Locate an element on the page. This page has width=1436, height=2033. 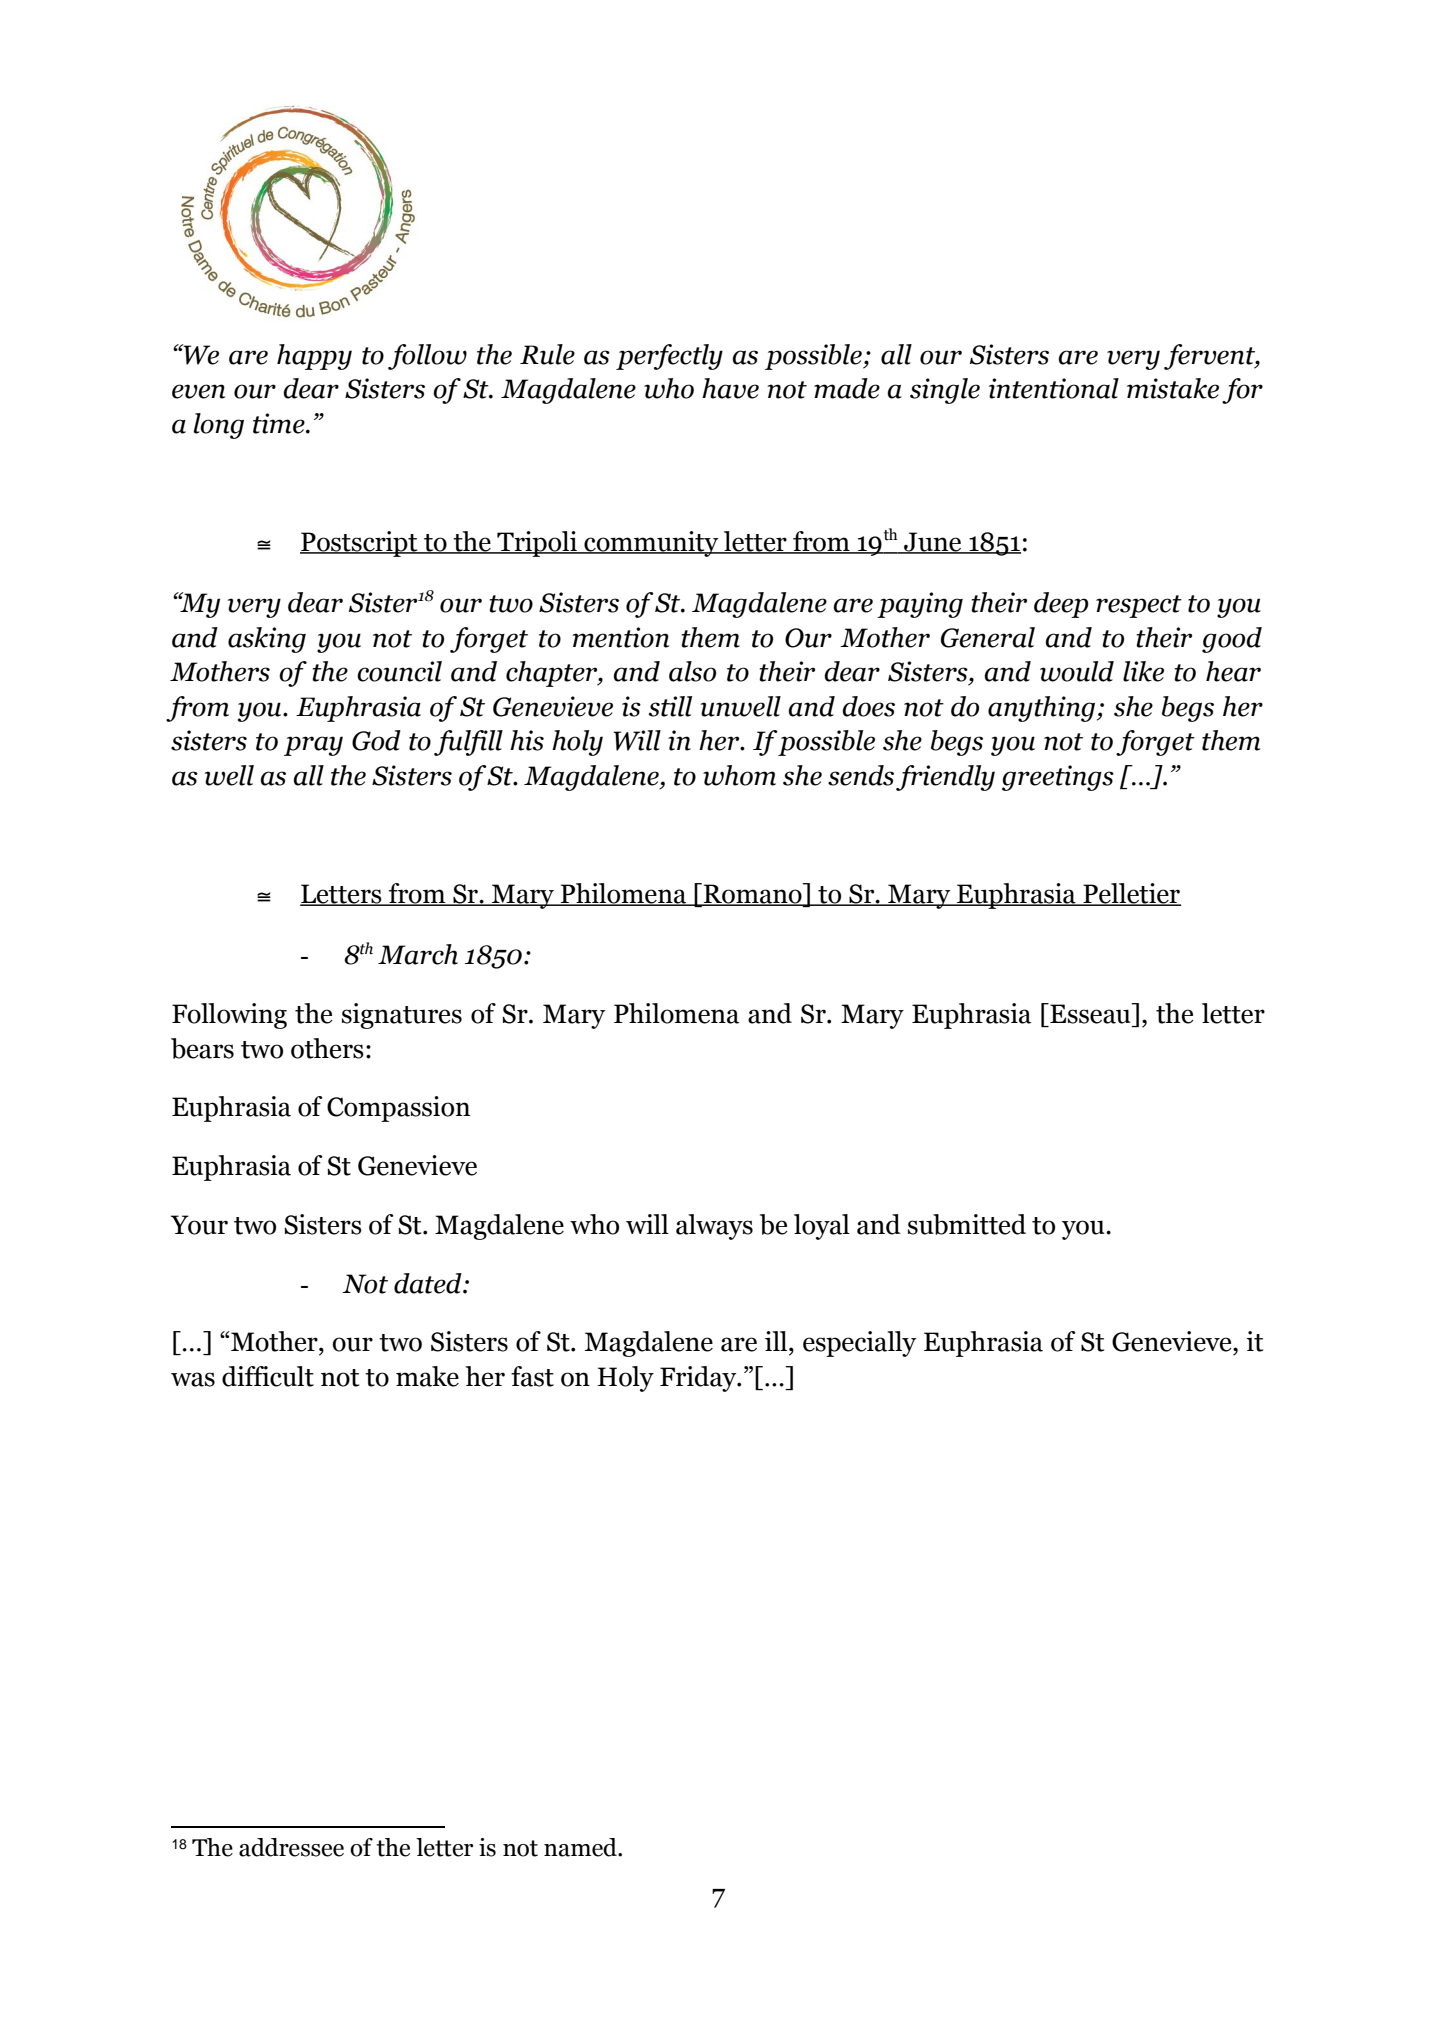
named is located at coordinates (581, 1847).
